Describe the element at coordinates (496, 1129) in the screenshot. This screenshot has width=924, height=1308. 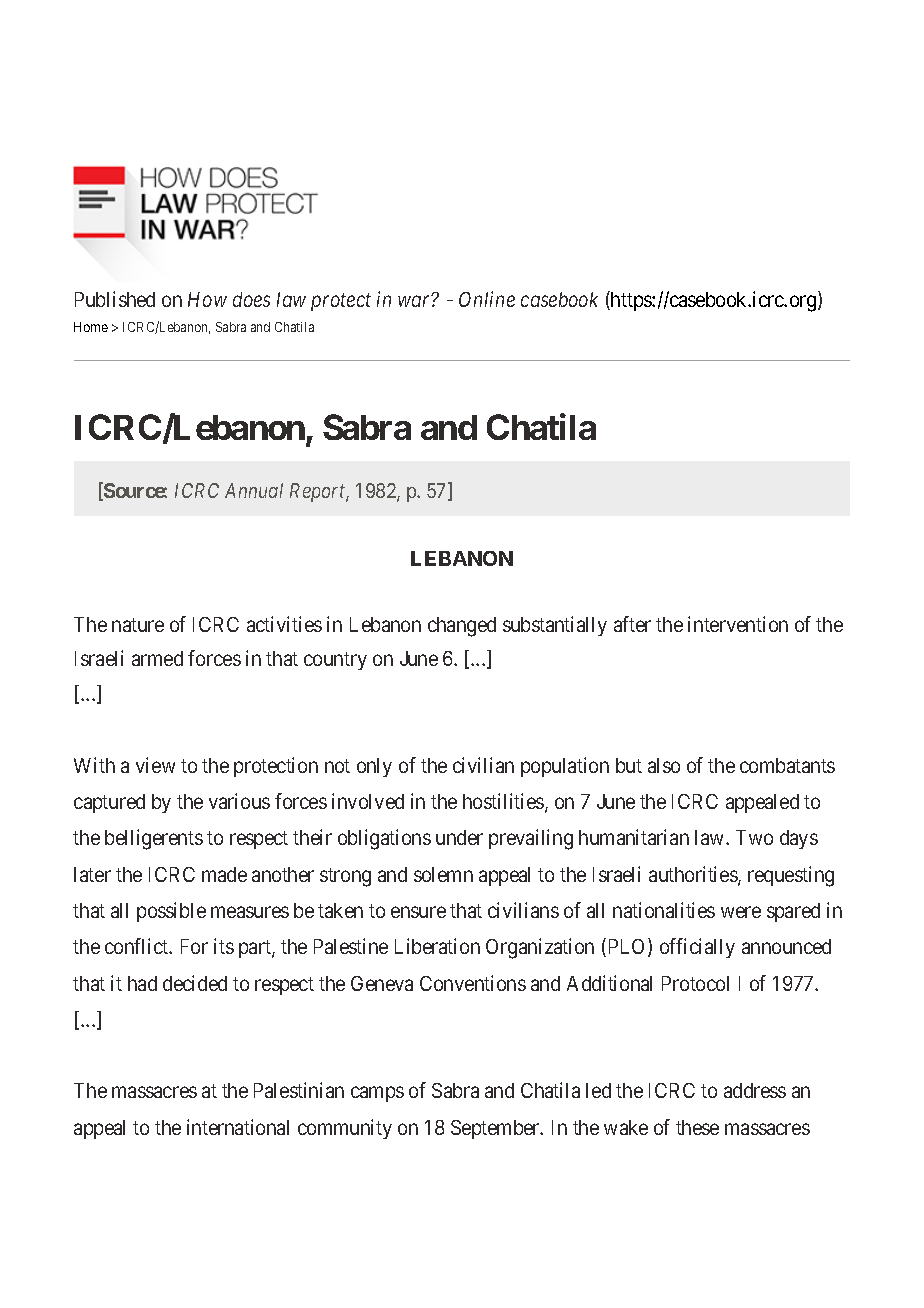
I see `September` at that location.
